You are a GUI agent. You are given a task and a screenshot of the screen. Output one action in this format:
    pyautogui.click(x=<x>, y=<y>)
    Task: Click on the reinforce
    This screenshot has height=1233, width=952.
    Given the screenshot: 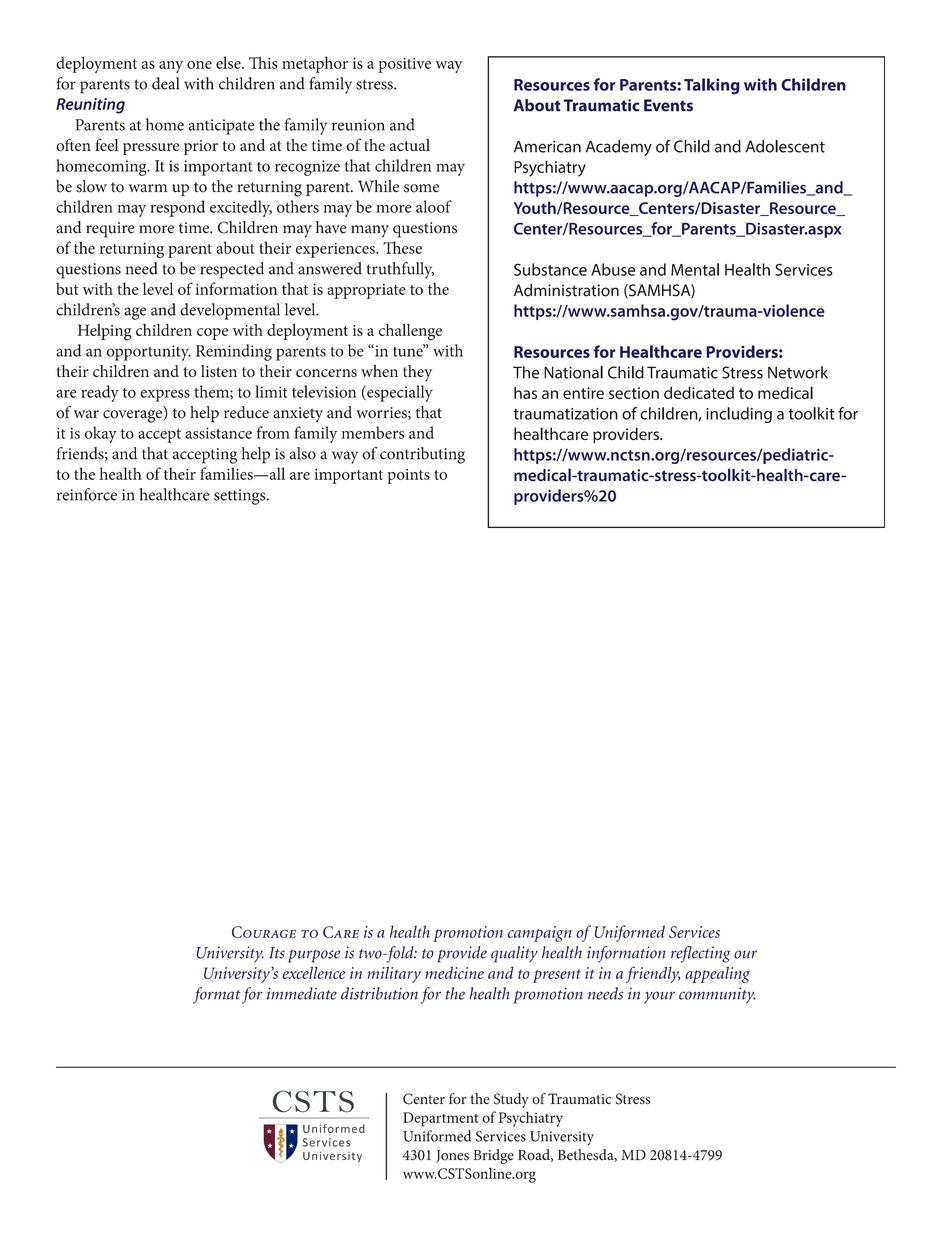 What is the action you would take?
    pyautogui.click(x=87, y=494)
